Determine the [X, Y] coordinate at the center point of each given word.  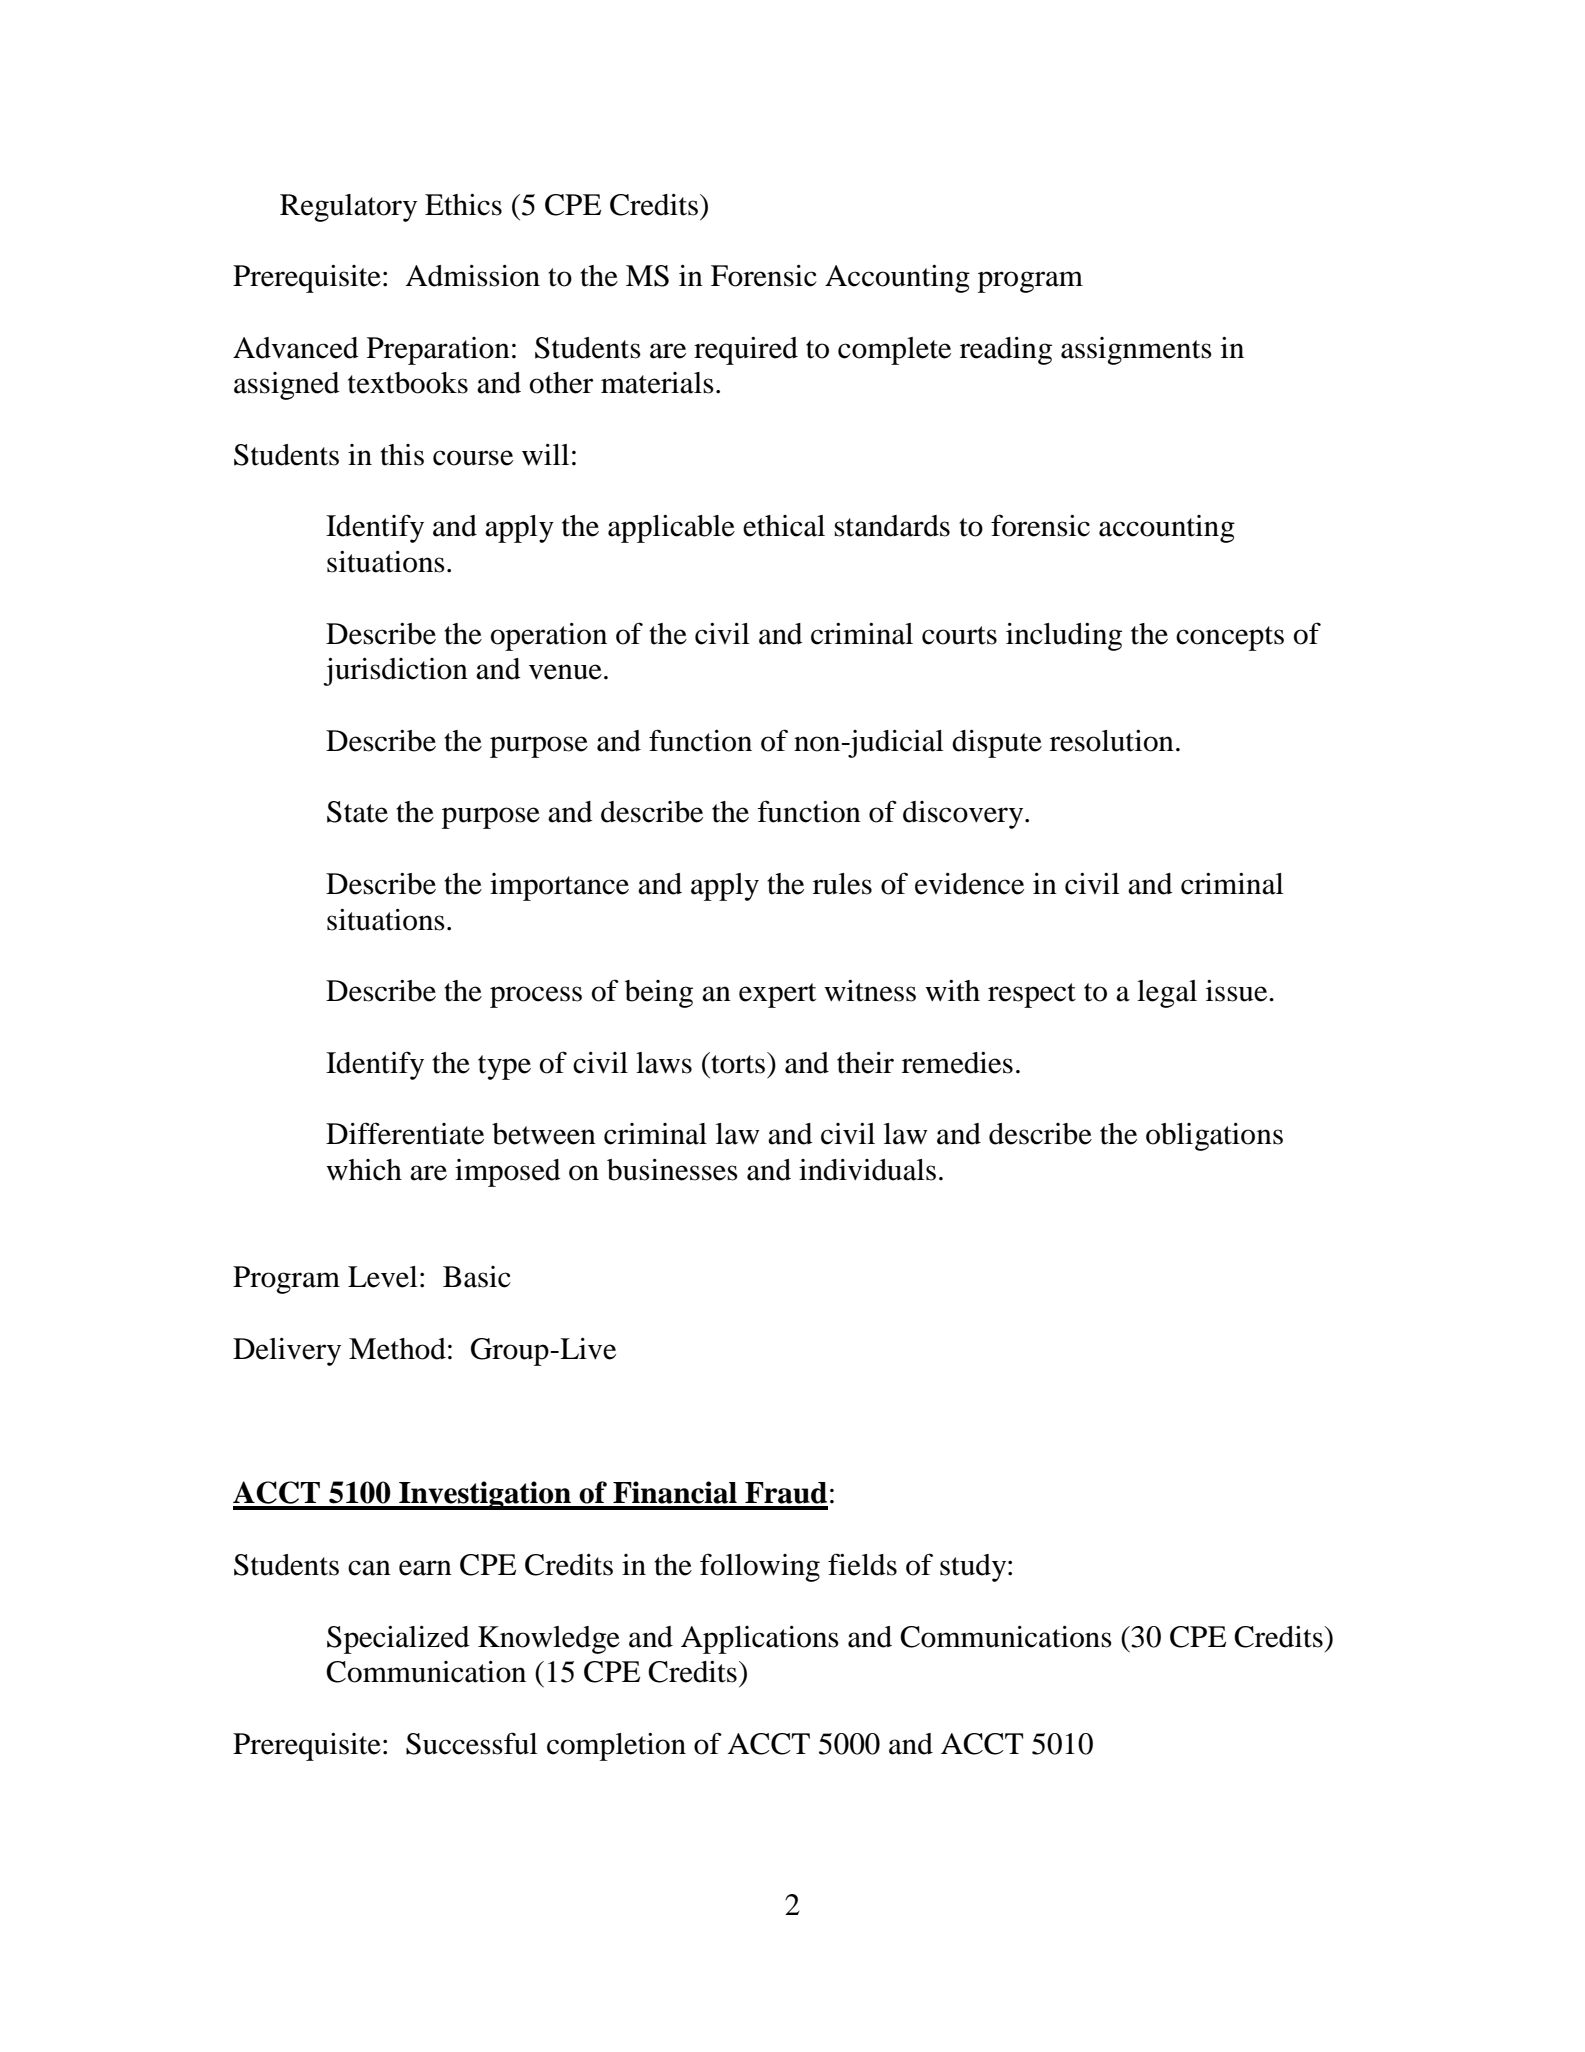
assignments [1136, 351]
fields [862, 1564]
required [746, 351]
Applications [760, 1640]
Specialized [398, 1640]
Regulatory [348, 208]
